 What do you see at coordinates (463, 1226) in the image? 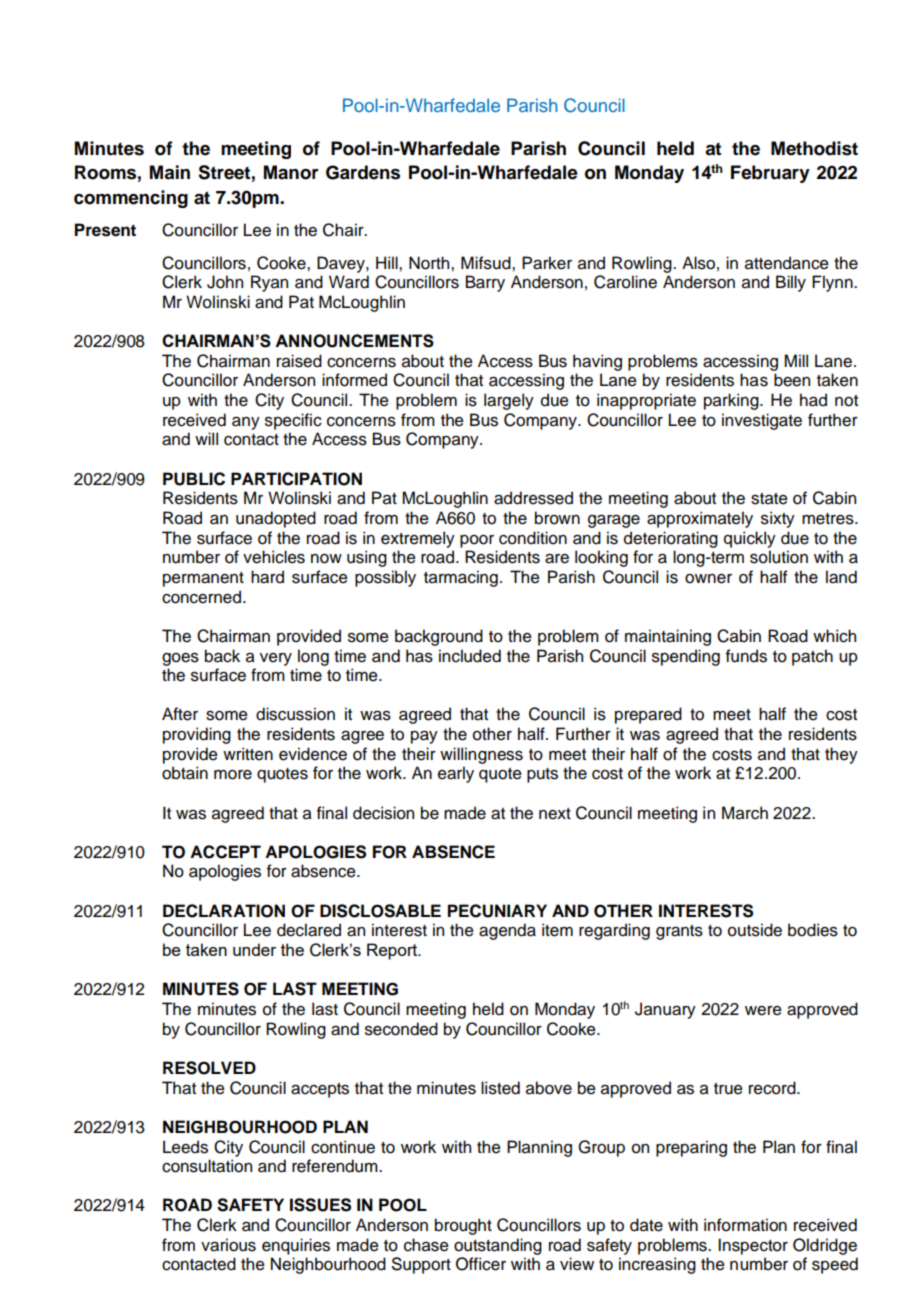
I see `brought` at bounding box center [463, 1226].
